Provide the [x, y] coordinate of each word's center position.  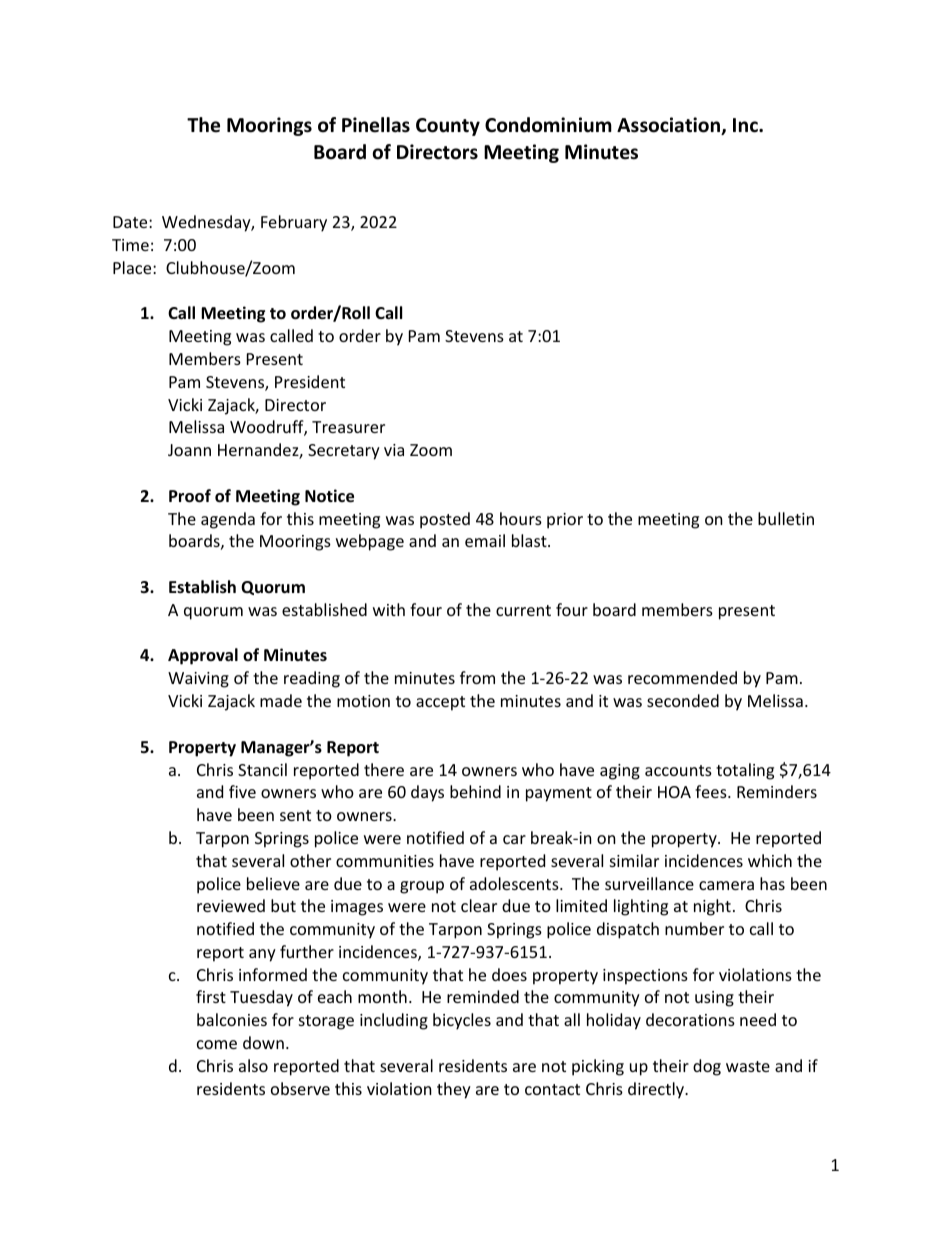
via [394, 450]
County [448, 127]
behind [475, 791]
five [242, 791]
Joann [189, 450]
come [217, 1044]
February [294, 223]
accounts [678, 770]
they [454, 1090]
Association [670, 126]
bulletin [786, 518]
